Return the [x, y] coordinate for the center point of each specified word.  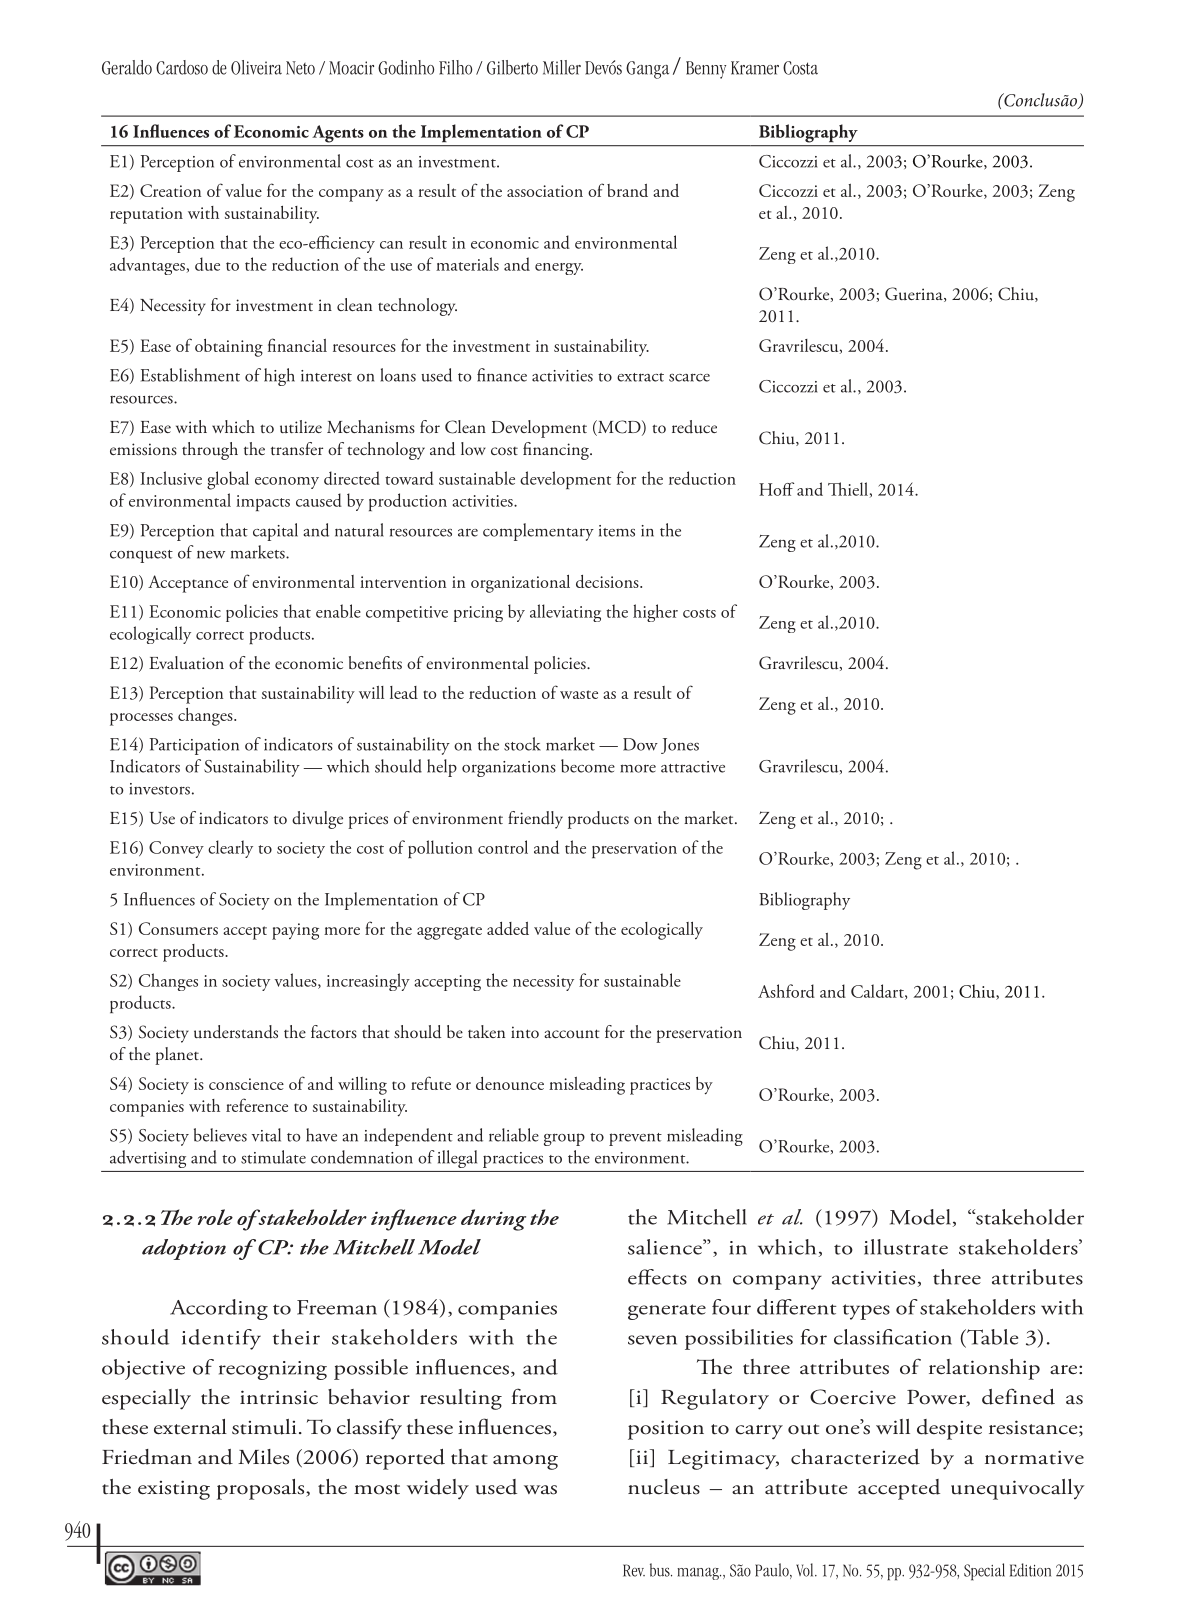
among [525, 1462]
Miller [562, 67]
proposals [262, 1489]
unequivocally [1018, 1489]
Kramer [755, 68]
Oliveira [256, 67]
